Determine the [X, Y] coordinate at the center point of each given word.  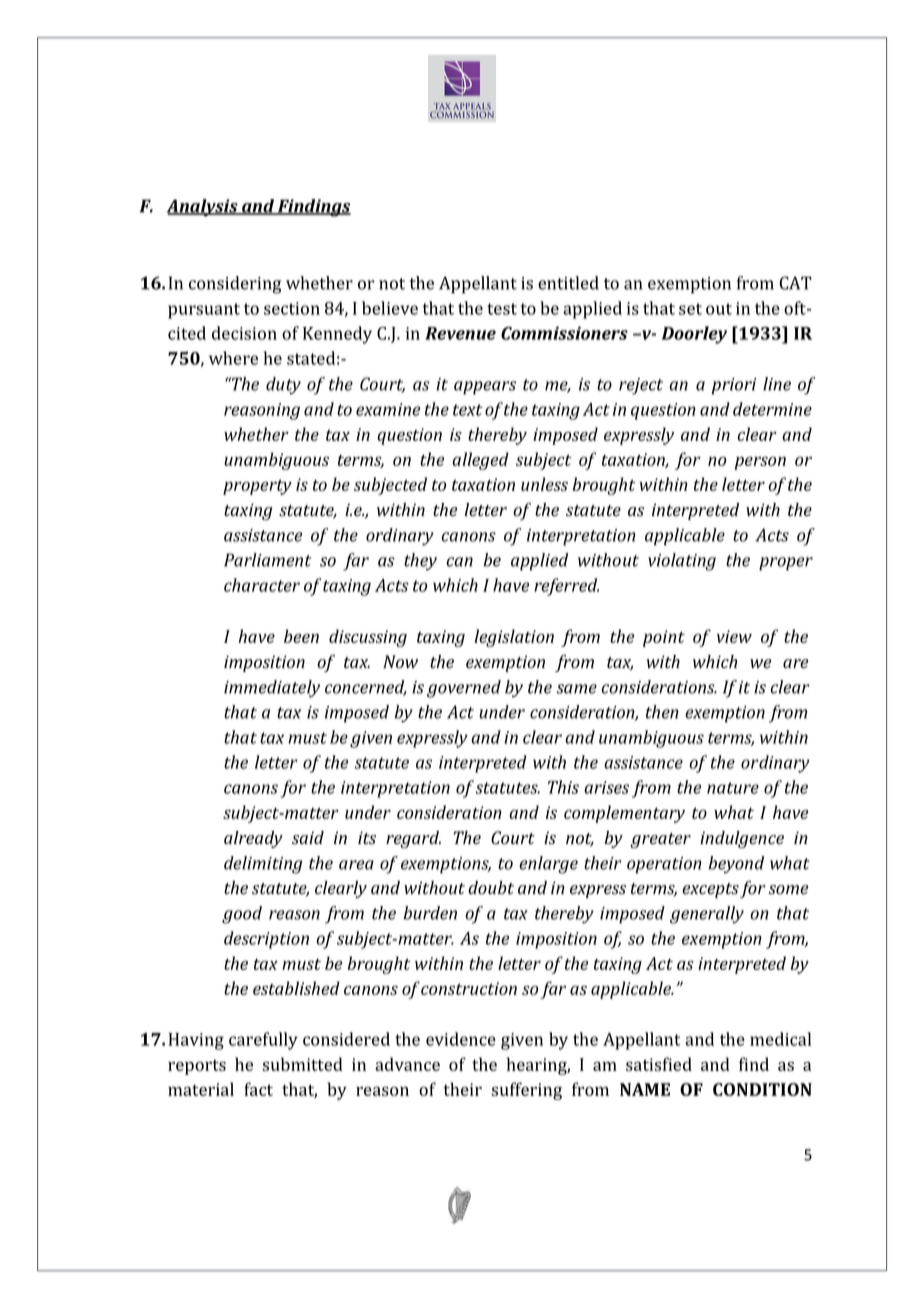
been [301, 636]
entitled [568, 283]
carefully [263, 1041]
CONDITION [762, 1089]
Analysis [203, 208]
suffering [526, 1091]
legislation [514, 638]
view [734, 636]
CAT [796, 283]
